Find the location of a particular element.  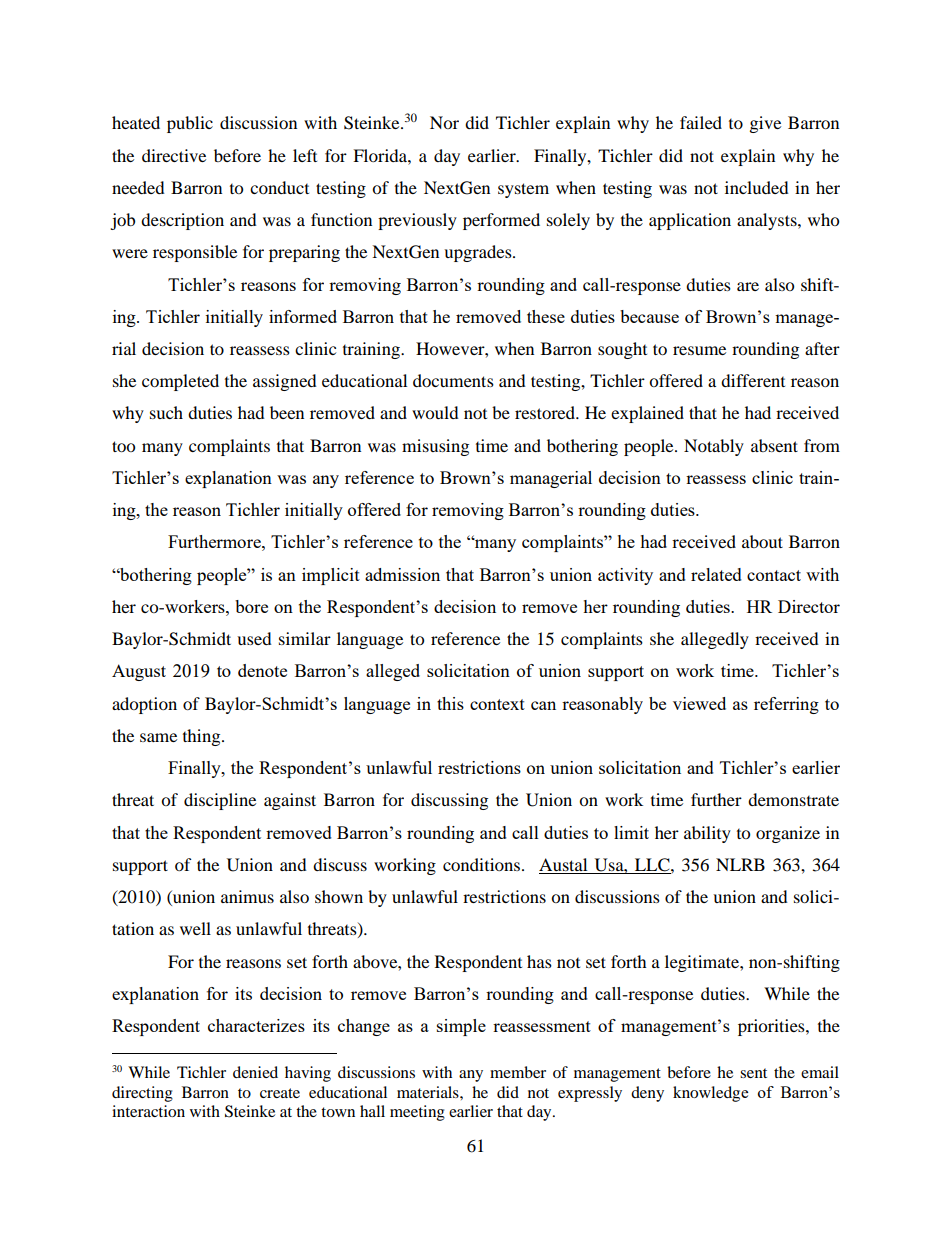

denied is located at coordinates (255, 1072).
